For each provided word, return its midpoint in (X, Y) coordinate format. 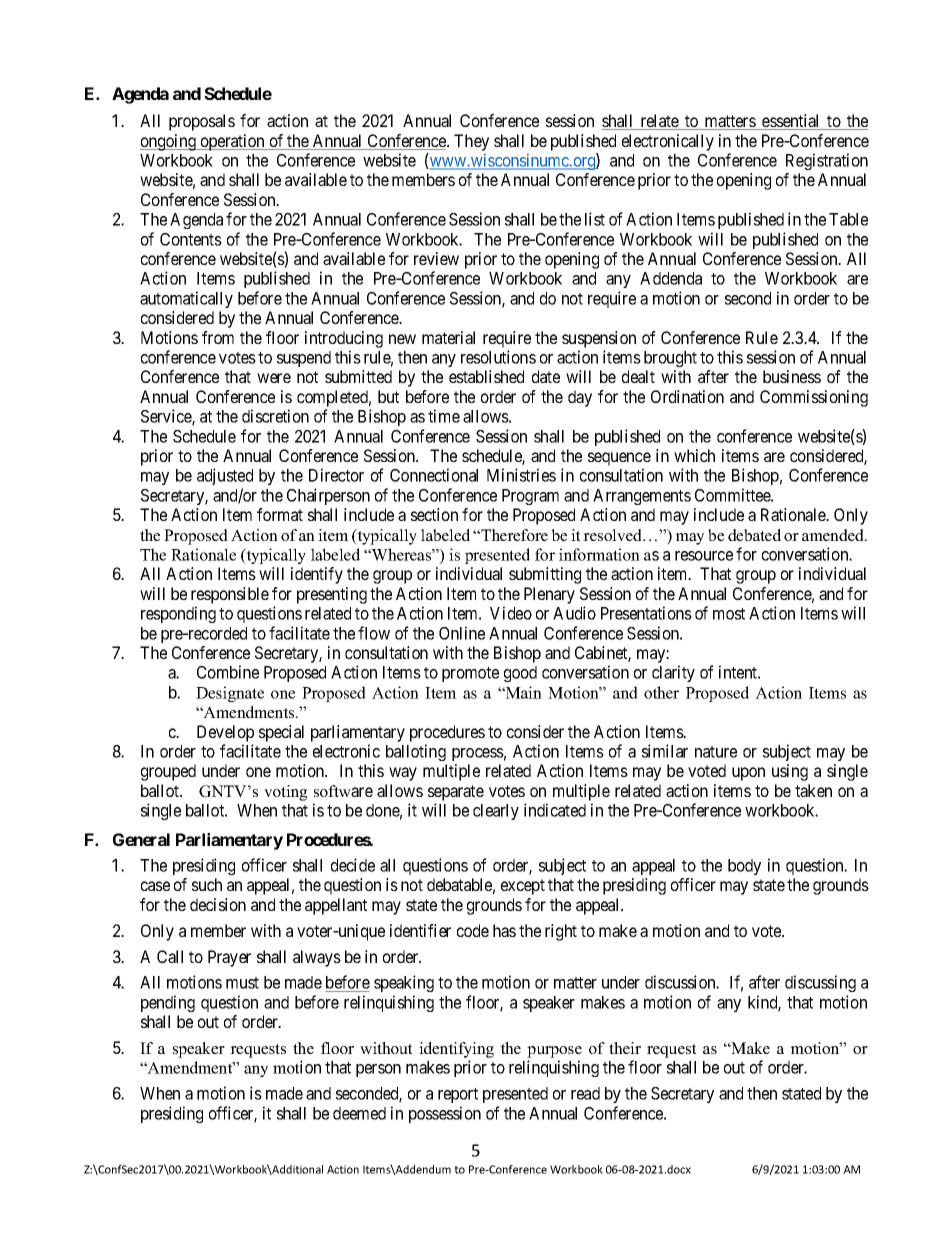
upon (748, 774)
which (694, 455)
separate (456, 793)
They (471, 142)
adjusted (225, 476)
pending (168, 1003)
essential (791, 122)
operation (232, 142)
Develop (225, 733)
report (458, 1095)
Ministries (521, 475)
